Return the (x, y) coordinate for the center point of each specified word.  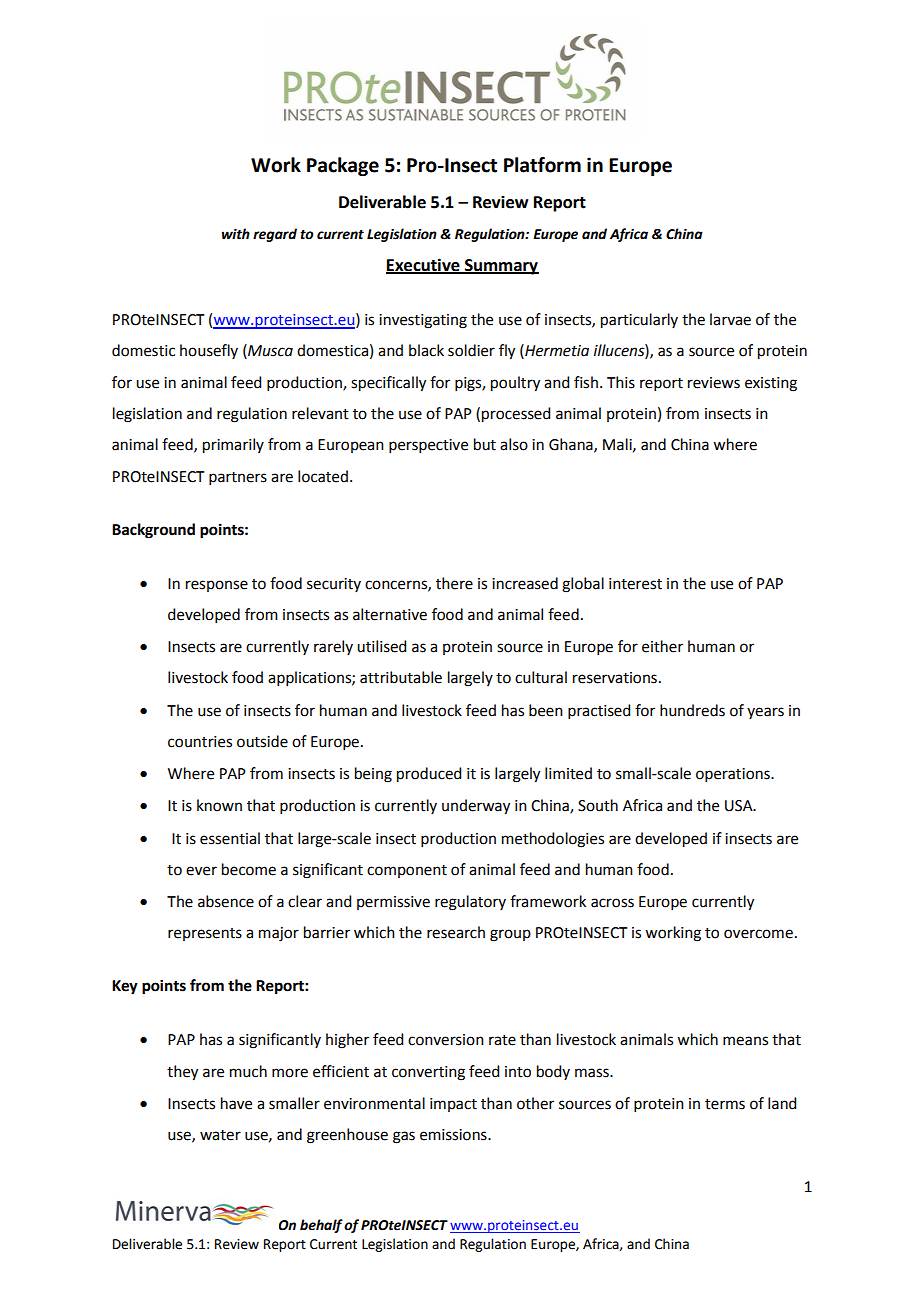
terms (725, 1104)
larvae (730, 319)
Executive (424, 265)
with (236, 234)
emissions (454, 1135)
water (220, 1135)
